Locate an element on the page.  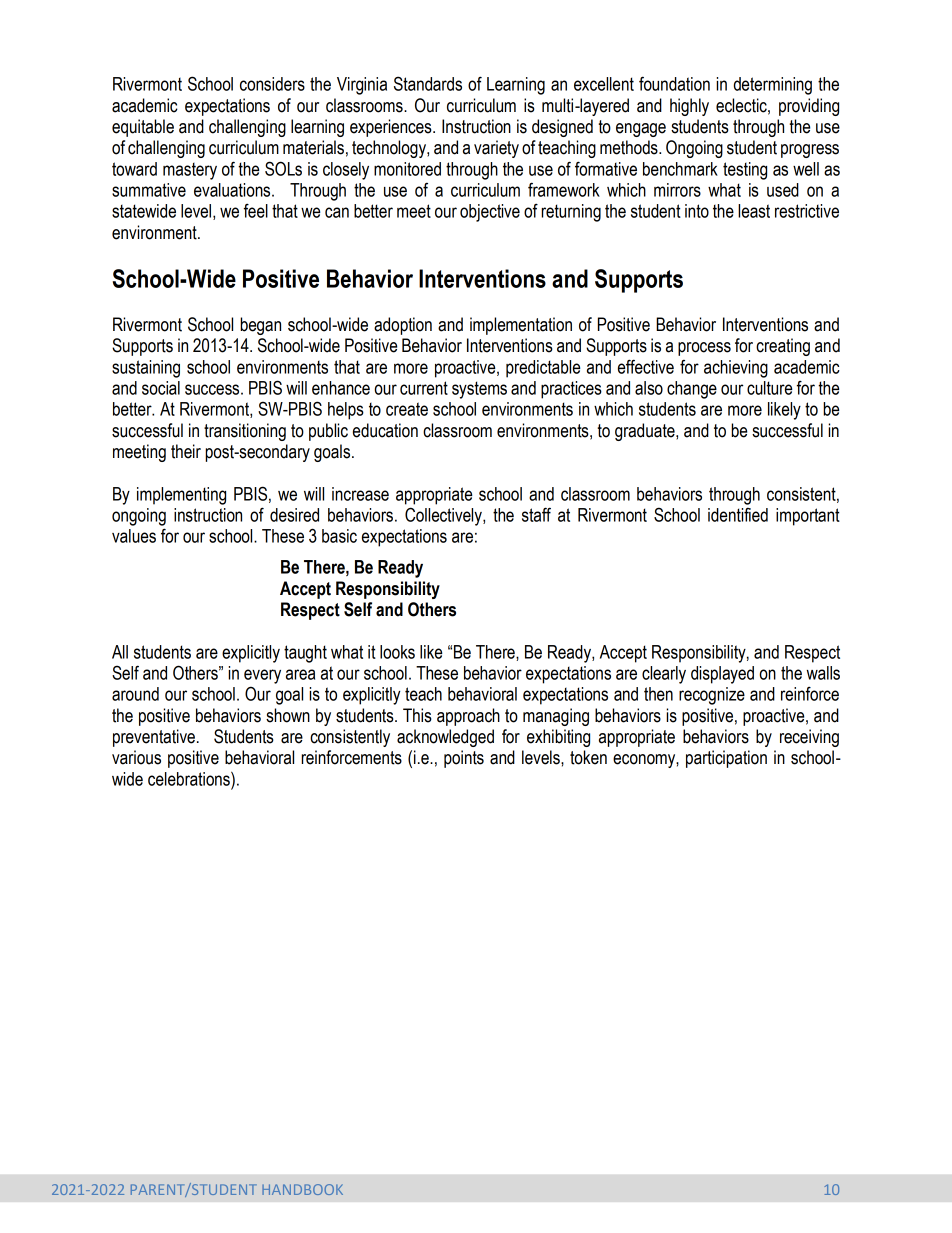
every is located at coordinates (262, 676).
